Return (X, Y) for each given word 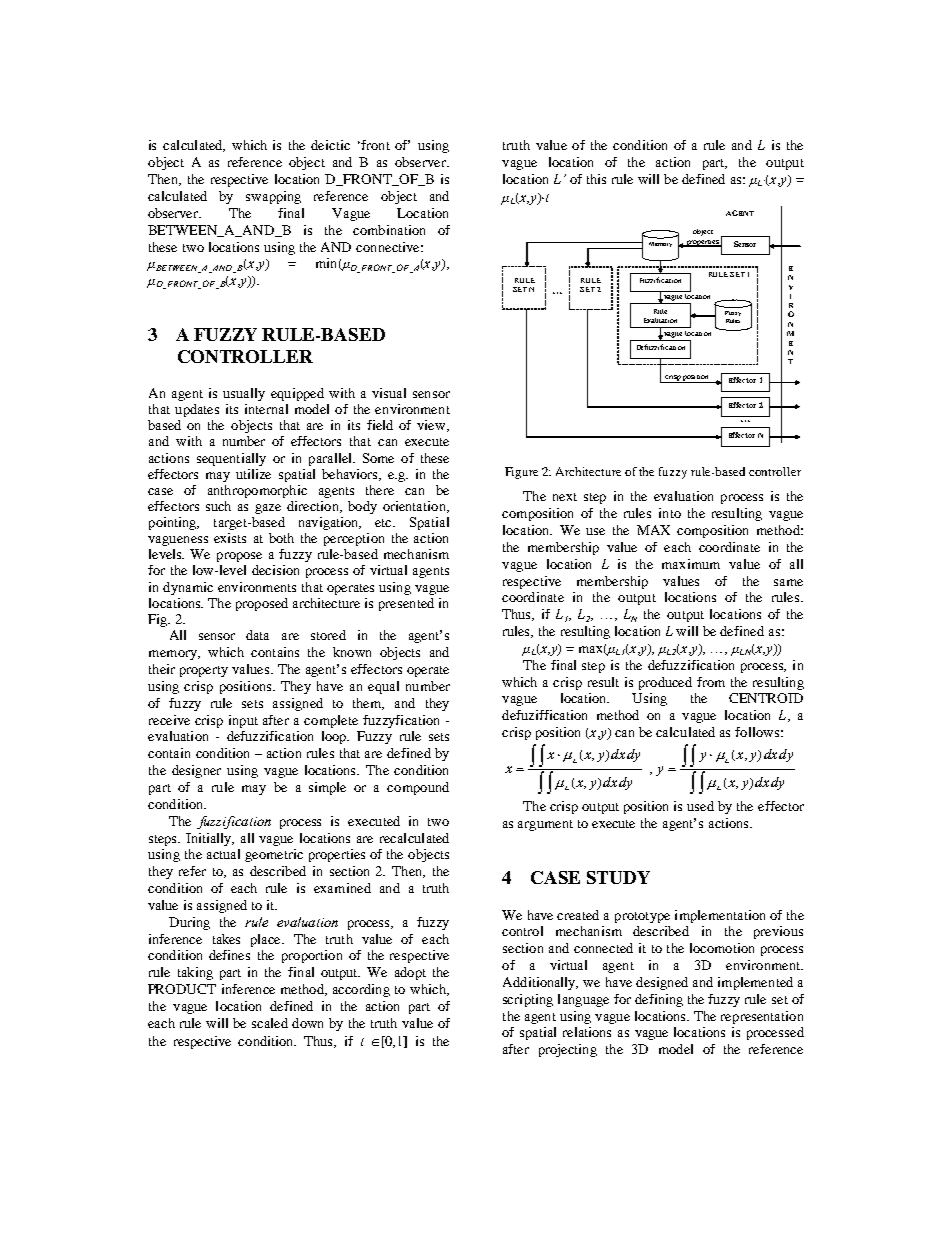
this (596, 179)
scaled (270, 1023)
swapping (273, 197)
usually (244, 394)
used (700, 806)
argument (545, 825)
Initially (210, 839)
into (670, 513)
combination (389, 230)
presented (406, 604)
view (432, 426)
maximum (691, 564)
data (257, 635)
